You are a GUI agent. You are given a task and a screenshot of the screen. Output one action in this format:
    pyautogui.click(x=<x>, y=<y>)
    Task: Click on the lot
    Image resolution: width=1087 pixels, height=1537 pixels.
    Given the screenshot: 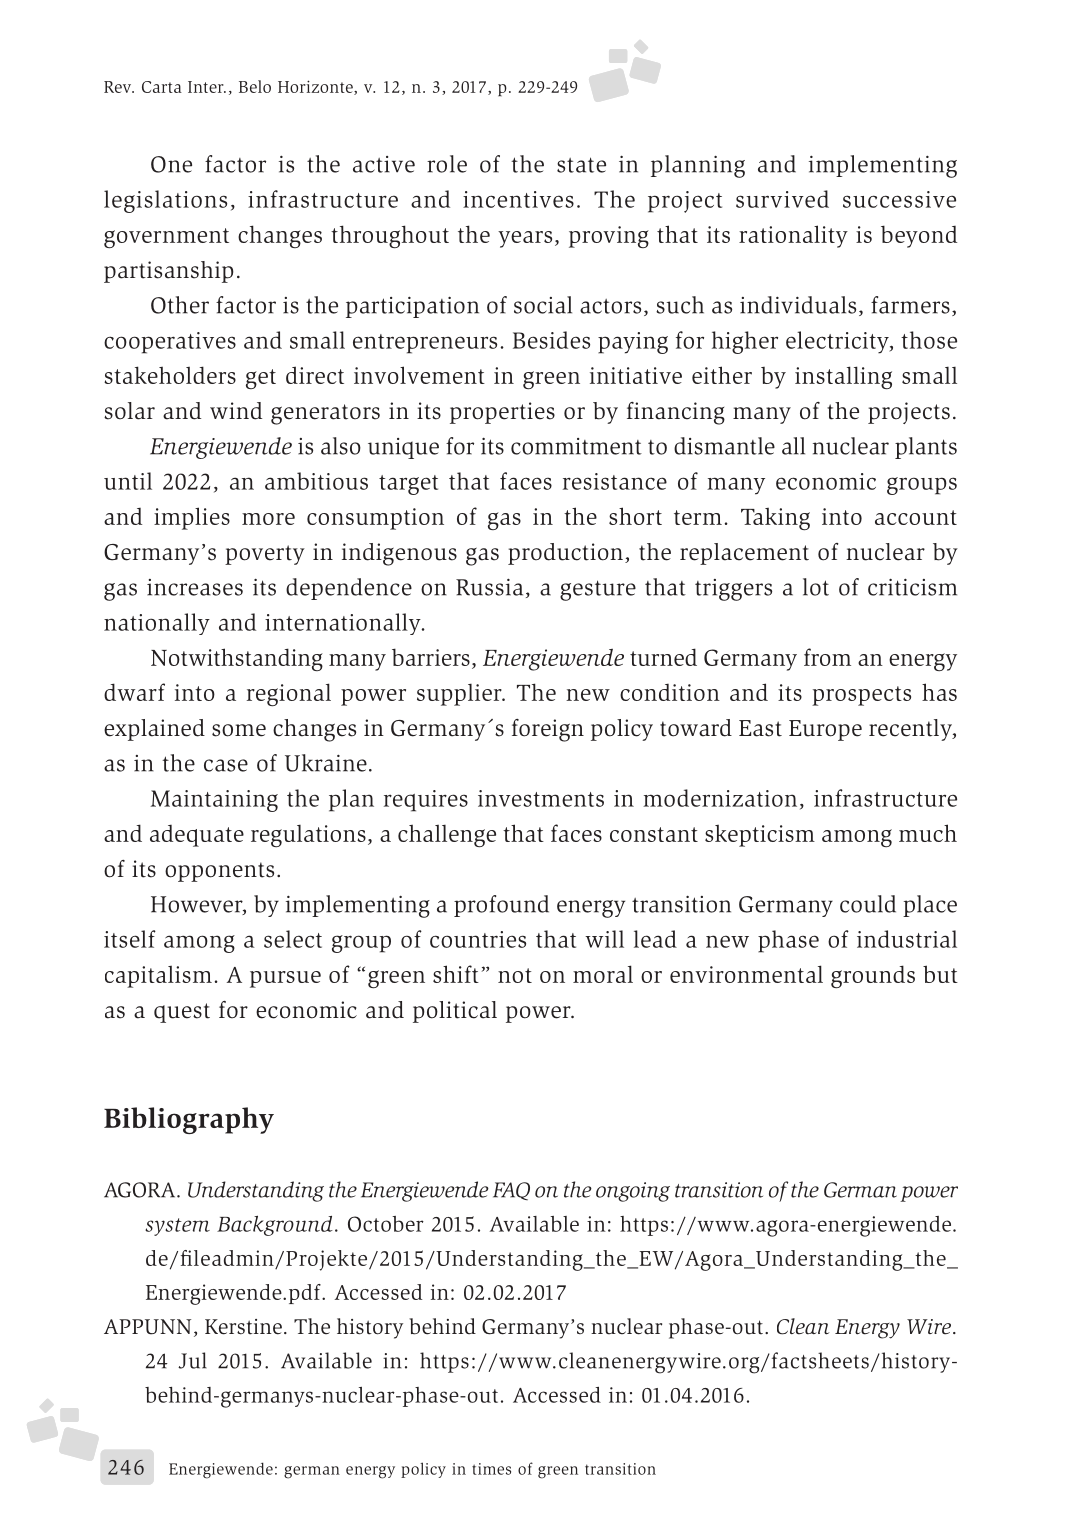 What is the action you would take?
    pyautogui.click(x=816, y=587)
